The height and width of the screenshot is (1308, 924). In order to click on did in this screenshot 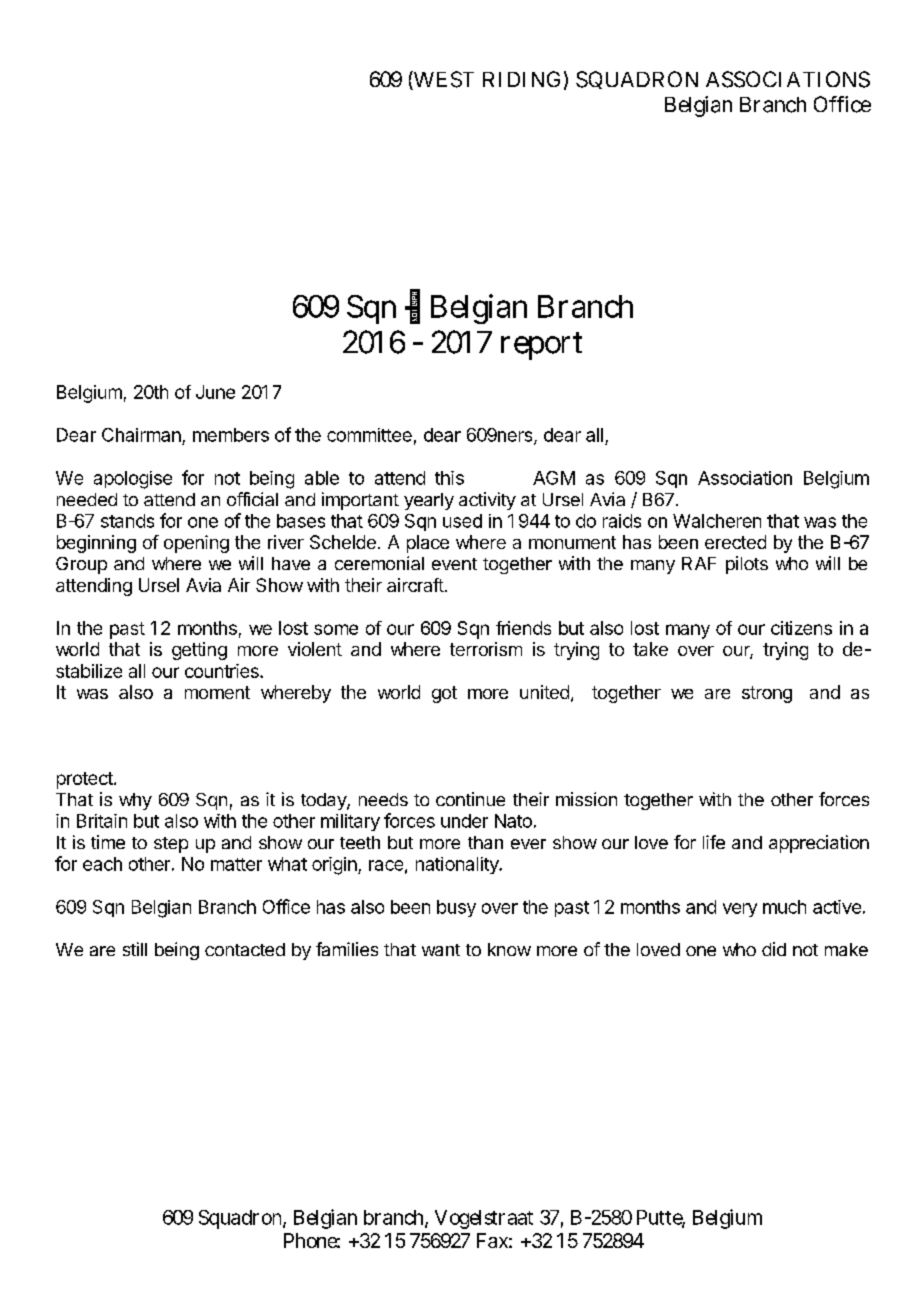, I will do `click(774, 949)`.
